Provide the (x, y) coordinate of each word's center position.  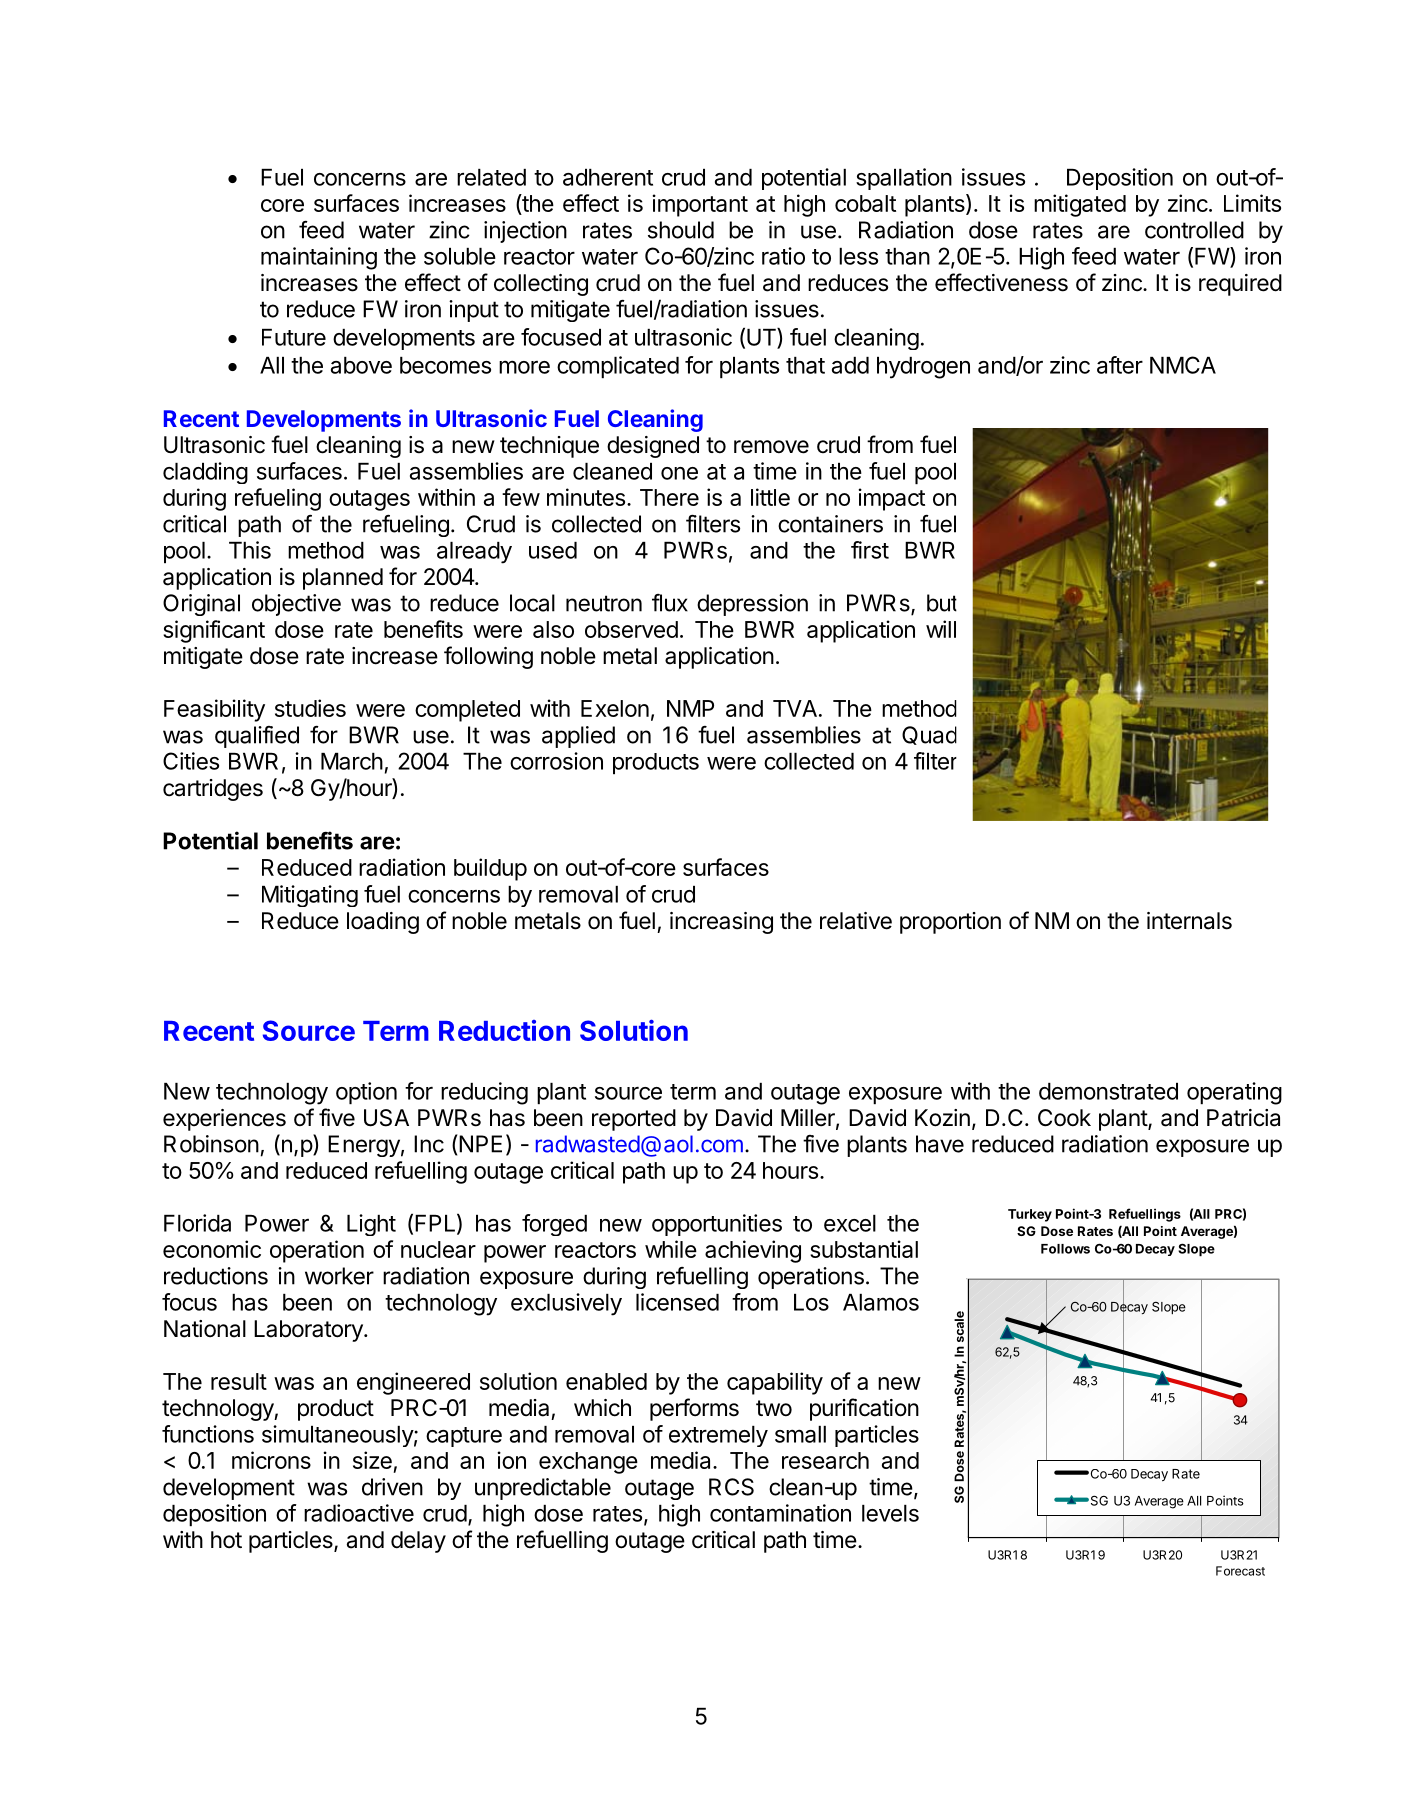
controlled (1194, 230)
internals (1189, 921)
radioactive (359, 1513)
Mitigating (310, 896)
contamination (780, 1513)
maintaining (319, 258)
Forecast (1240, 1571)
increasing (721, 923)
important (700, 205)
